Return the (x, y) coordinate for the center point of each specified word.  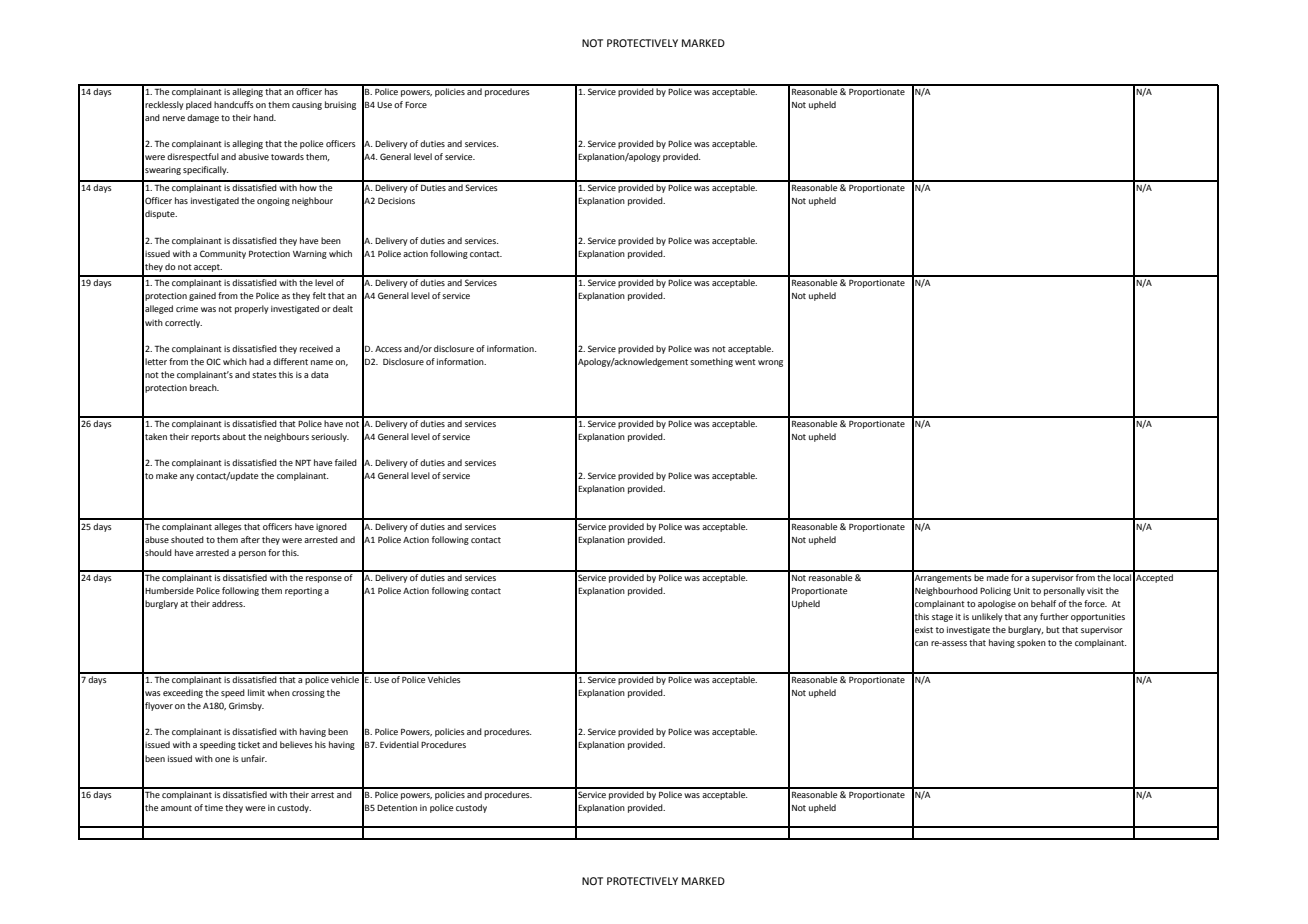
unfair (254, 758)
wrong (770, 363)
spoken (1031, 643)
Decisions (396, 200)
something (711, 362)
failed (346, 462)
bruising (340, 105)
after (250, 539)
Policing (995, 591)
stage (942, 618)
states (264, 375)
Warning (310, 254)
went (745, 362)
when (278, 692)
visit (1095, 590)
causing (307, 106)
